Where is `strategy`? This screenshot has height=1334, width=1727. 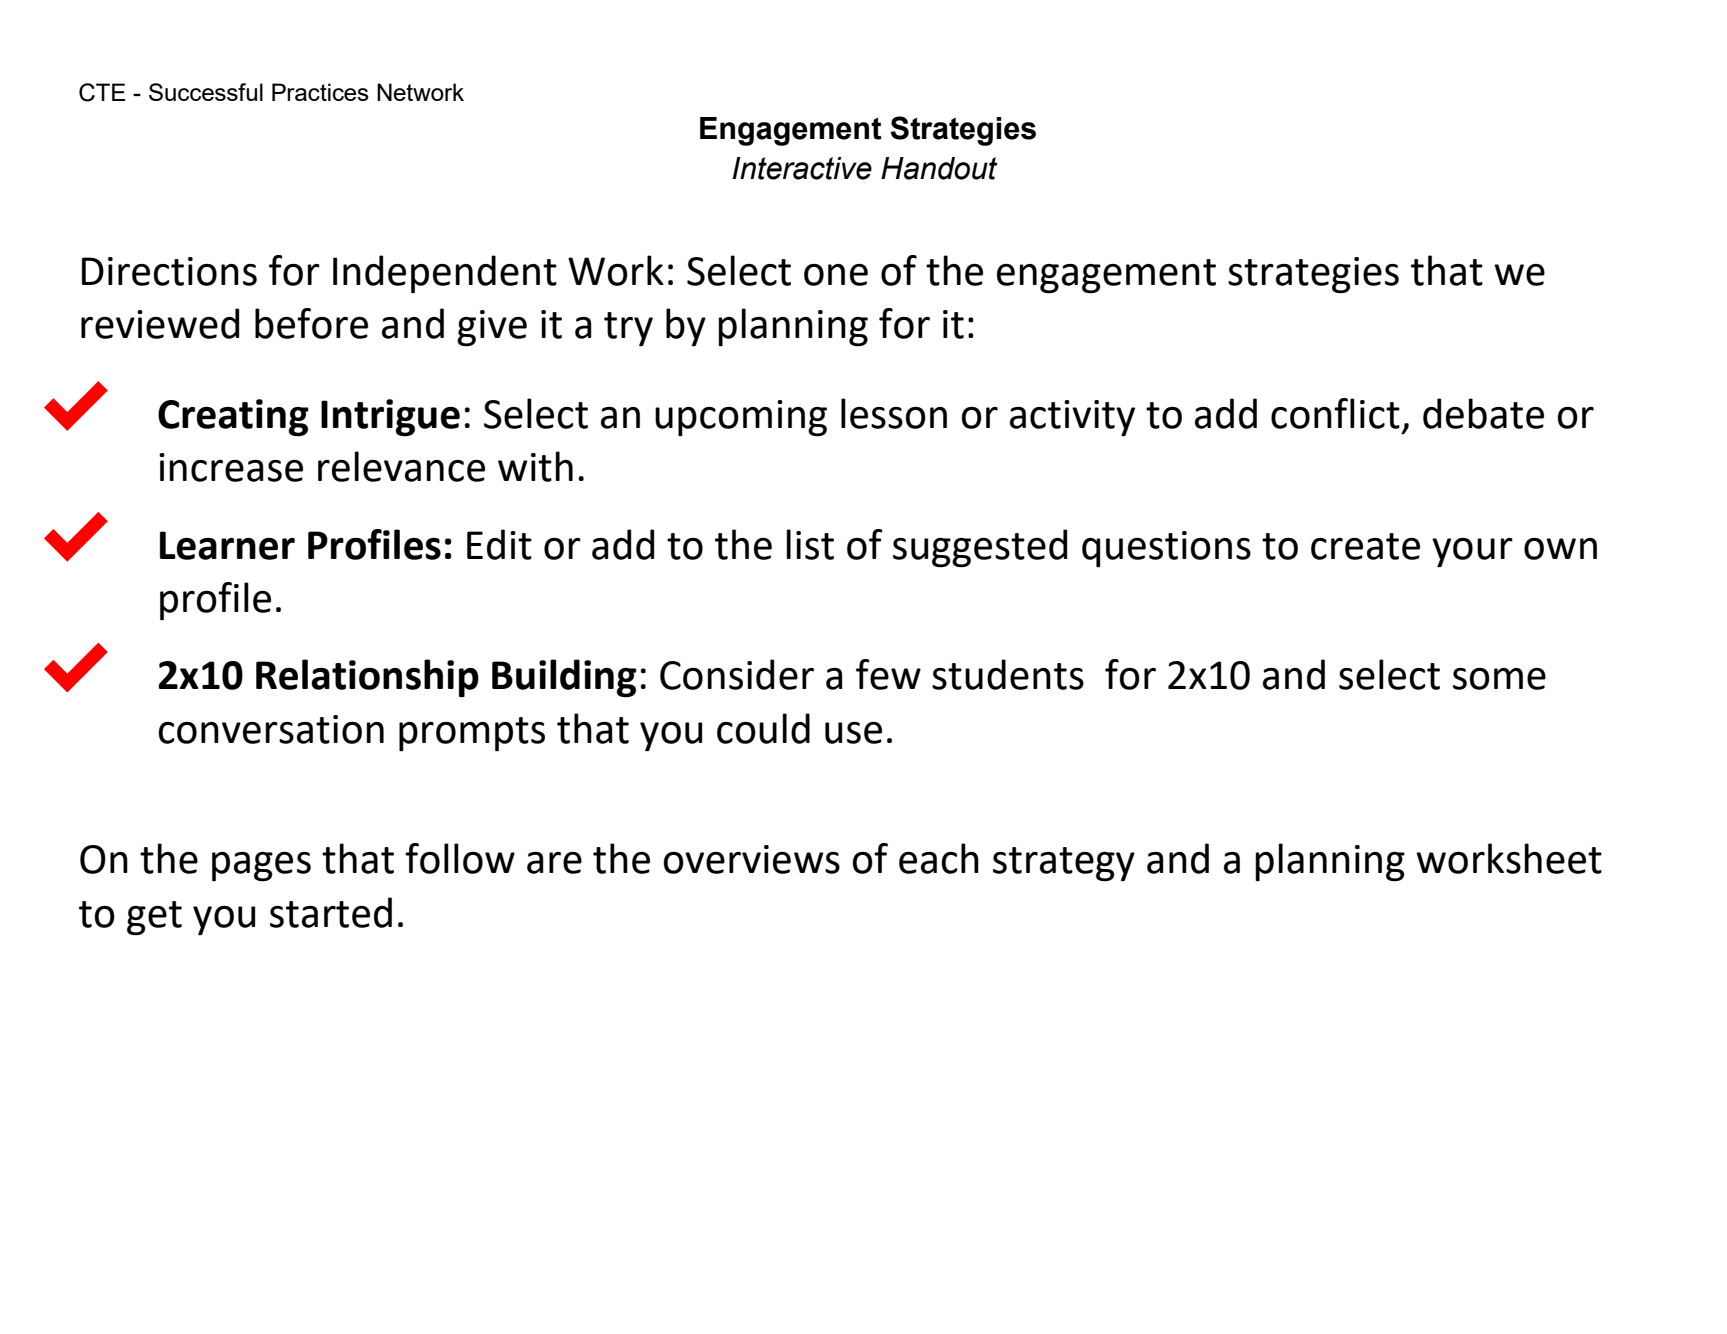 strategy is located at coordinates (1064, 864).
